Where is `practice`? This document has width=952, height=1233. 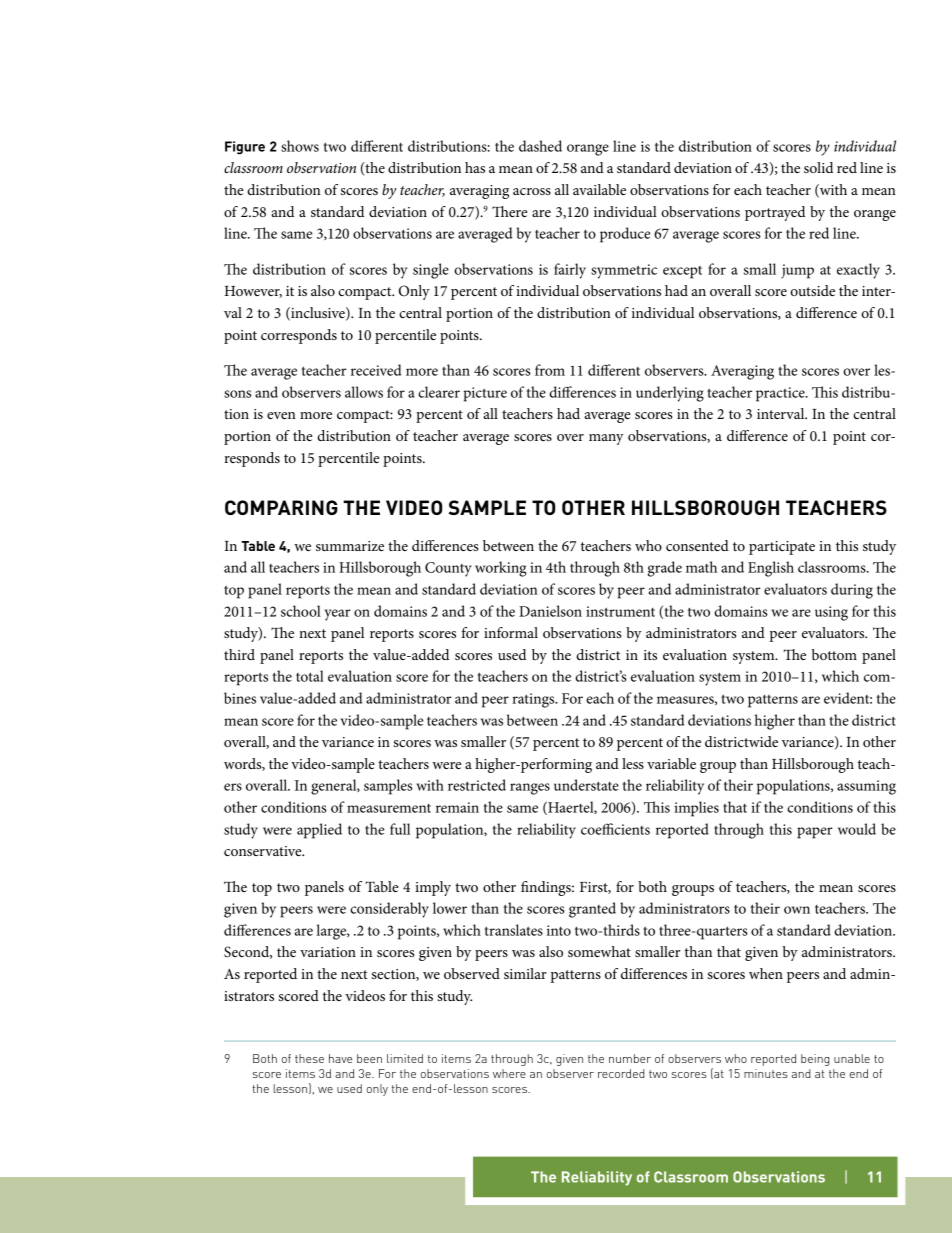 practice is located at coordinates (781, 394).
